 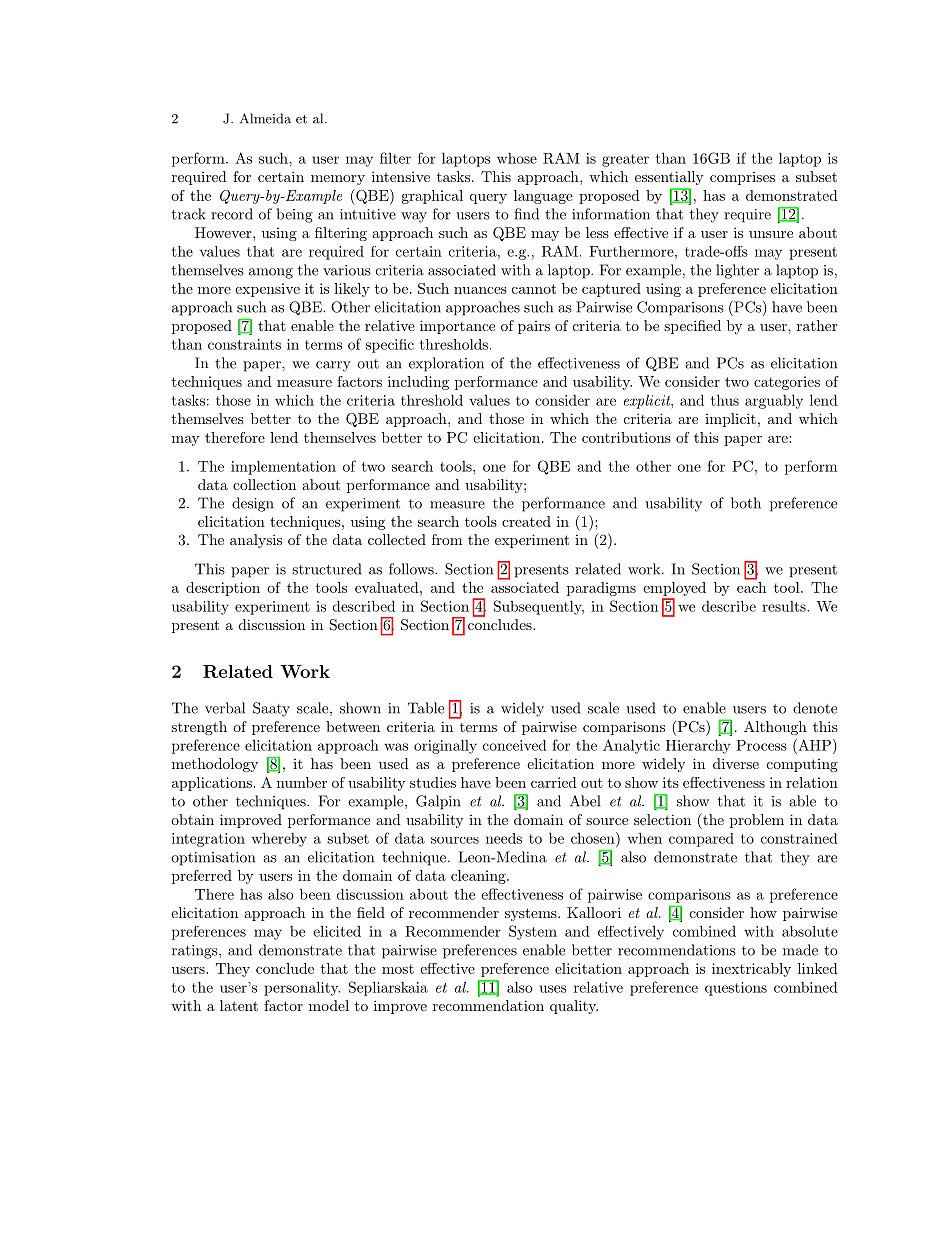 I want to click on analysis, so click(x=256, y=541).
